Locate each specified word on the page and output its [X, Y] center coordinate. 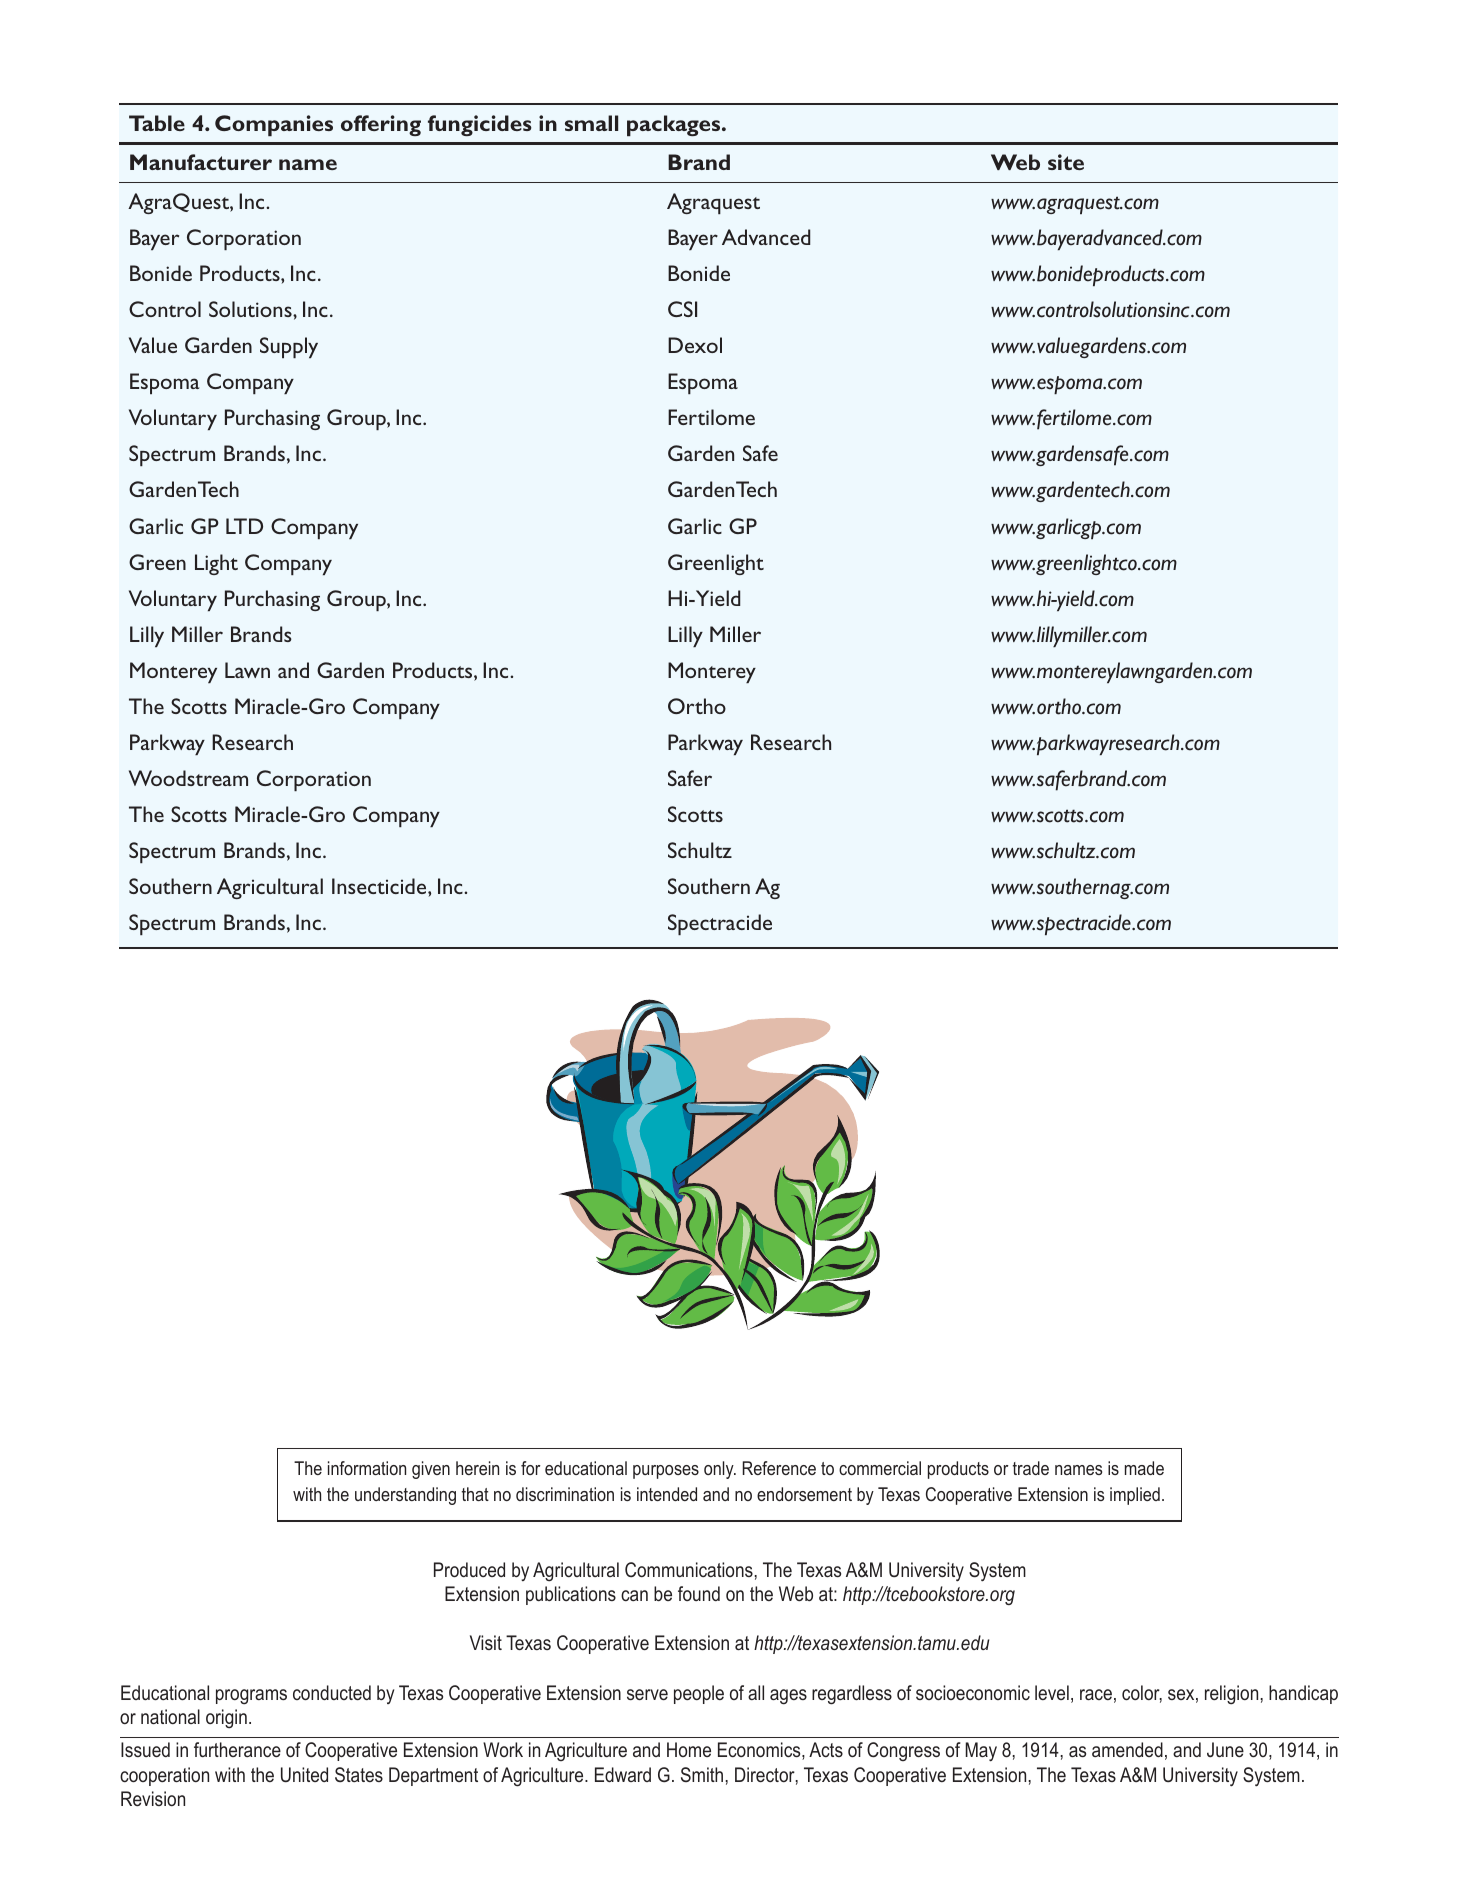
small [591, 123]
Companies [274, 125]
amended [1127, 1749]
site [1066, 162]
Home [689, 1749]
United [304, 1774]
